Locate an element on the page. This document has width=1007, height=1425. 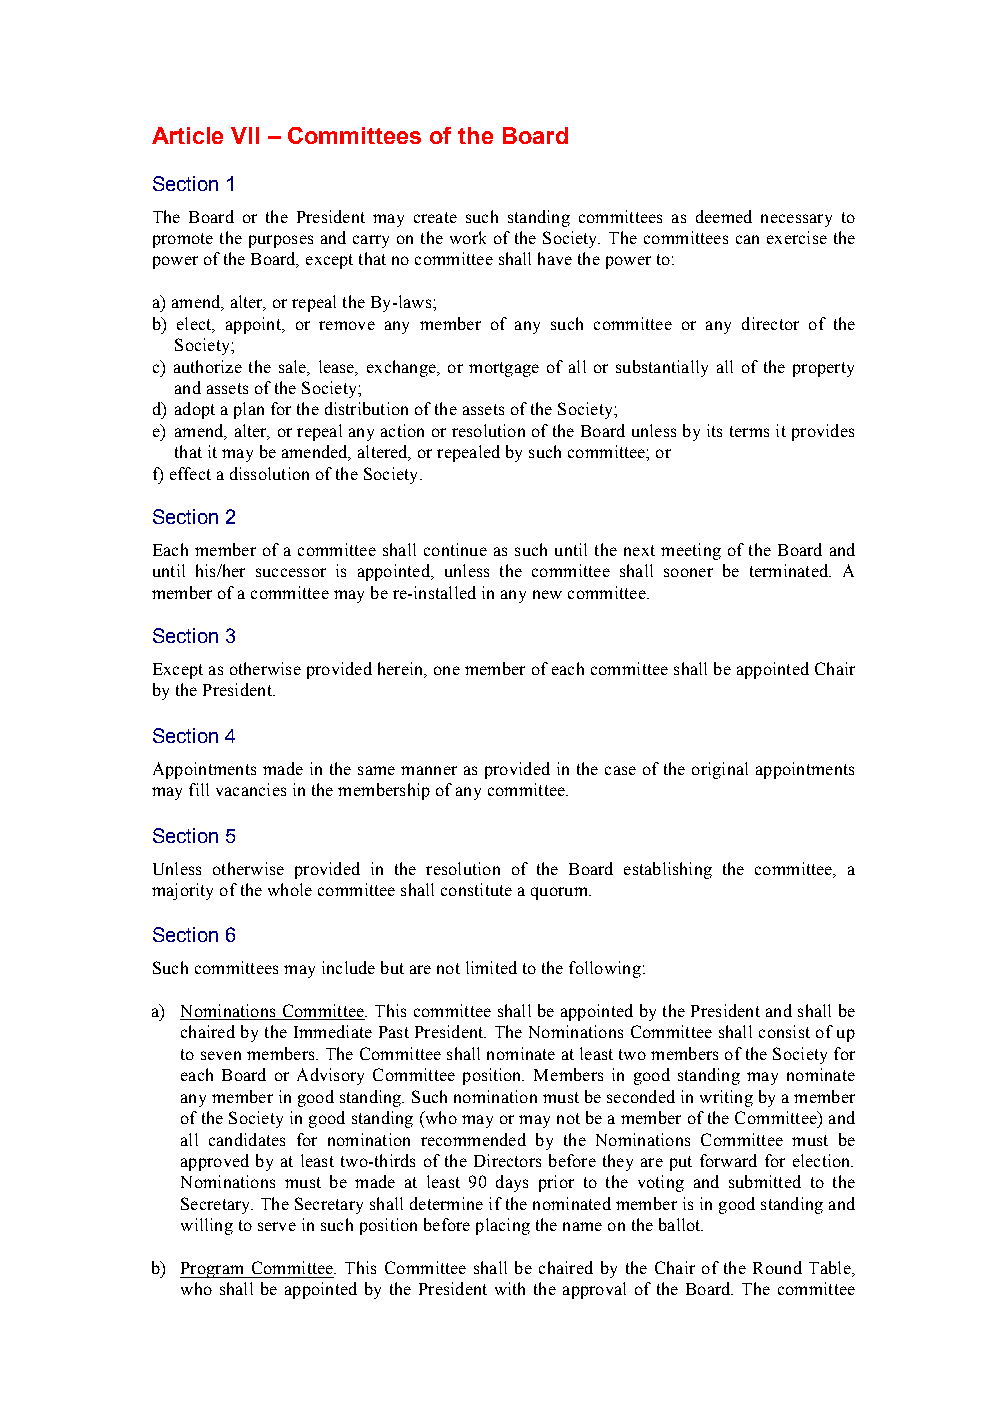
serve is located at coordinates (277, 1226).
